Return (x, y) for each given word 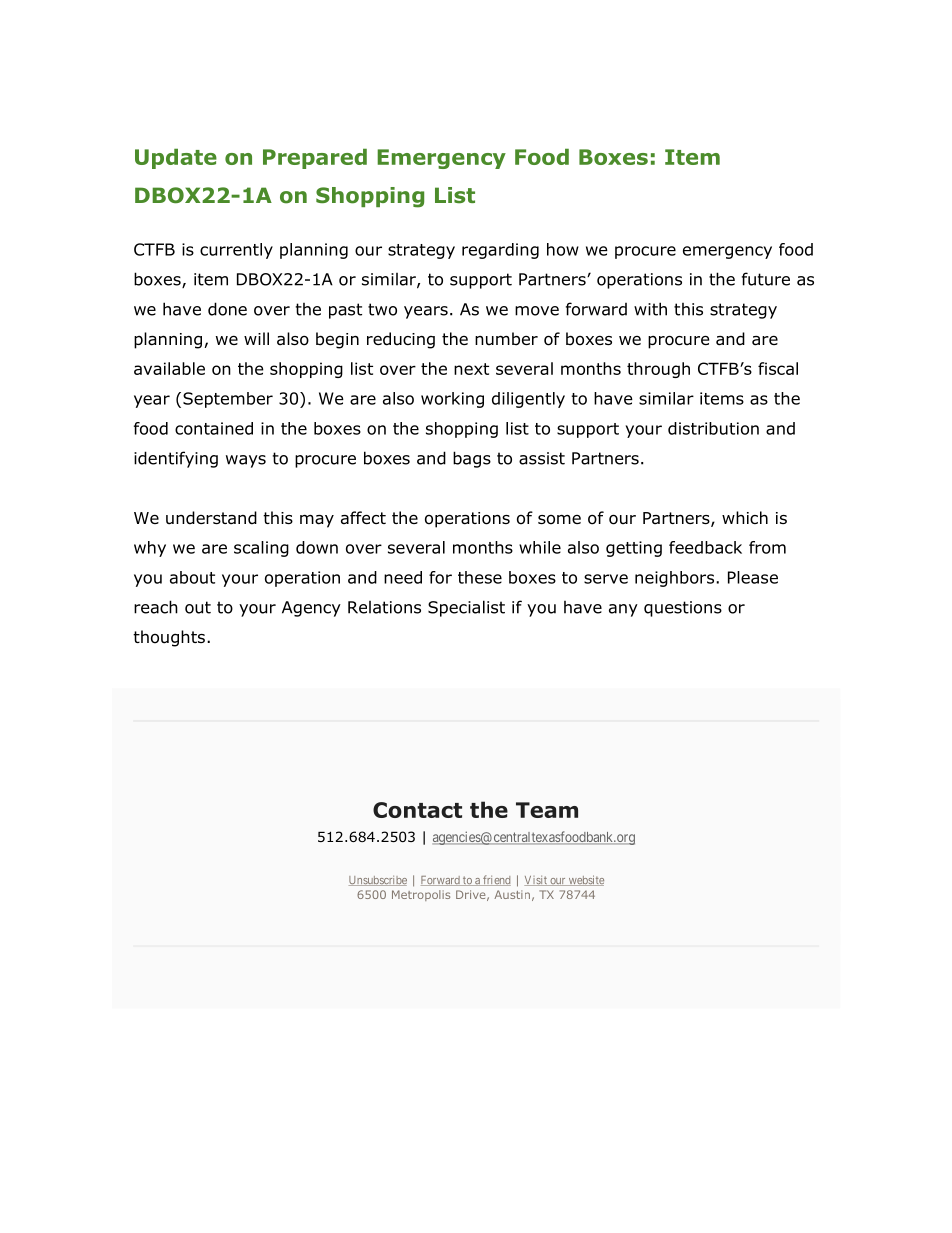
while (540, 547)
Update (176, 159)
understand (211, 518)
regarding (500, 251)
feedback (705, 547)
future (766, 279)
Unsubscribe (378, 880)
